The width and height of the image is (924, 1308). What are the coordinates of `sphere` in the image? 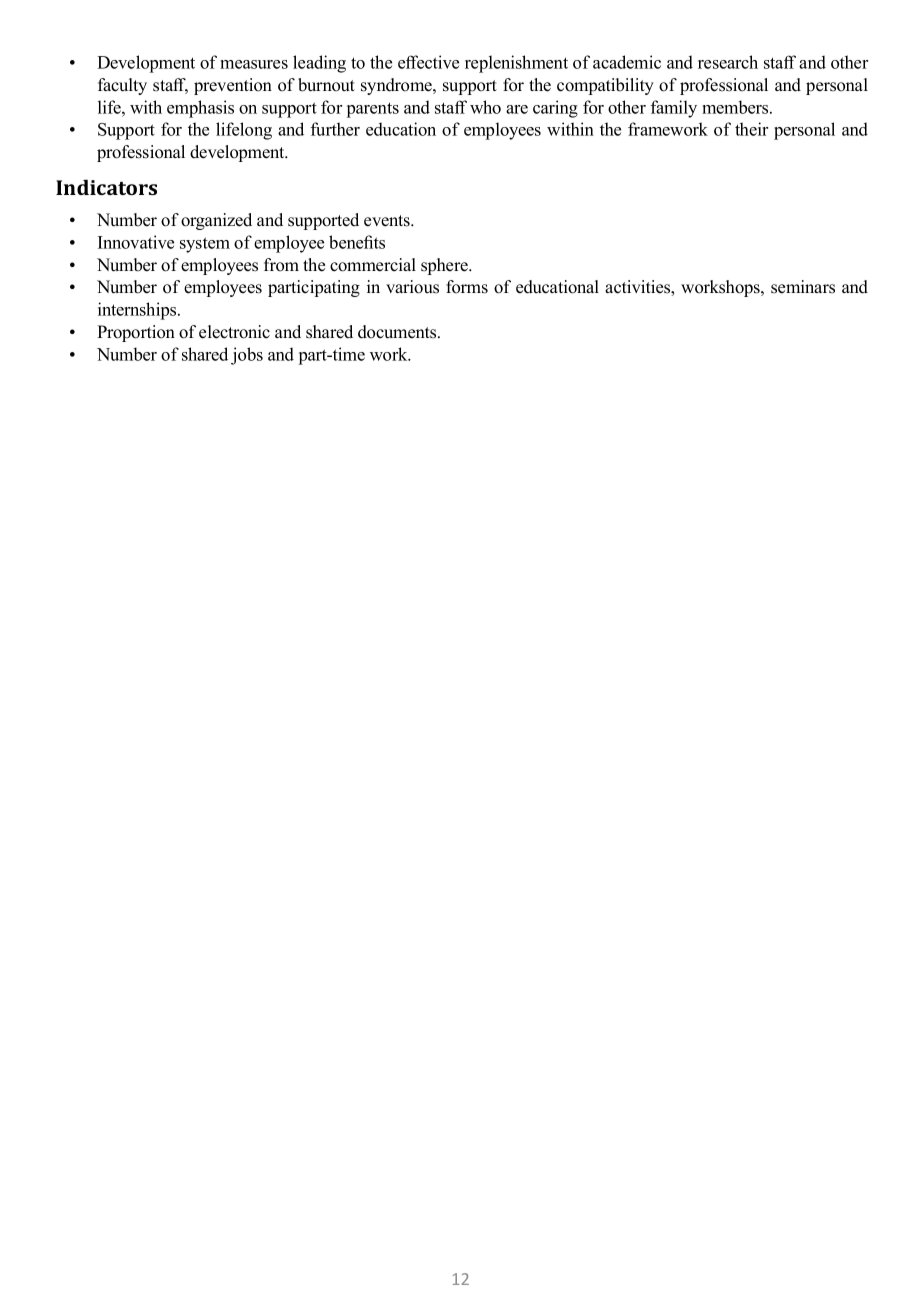 It's located at (445, 266).
